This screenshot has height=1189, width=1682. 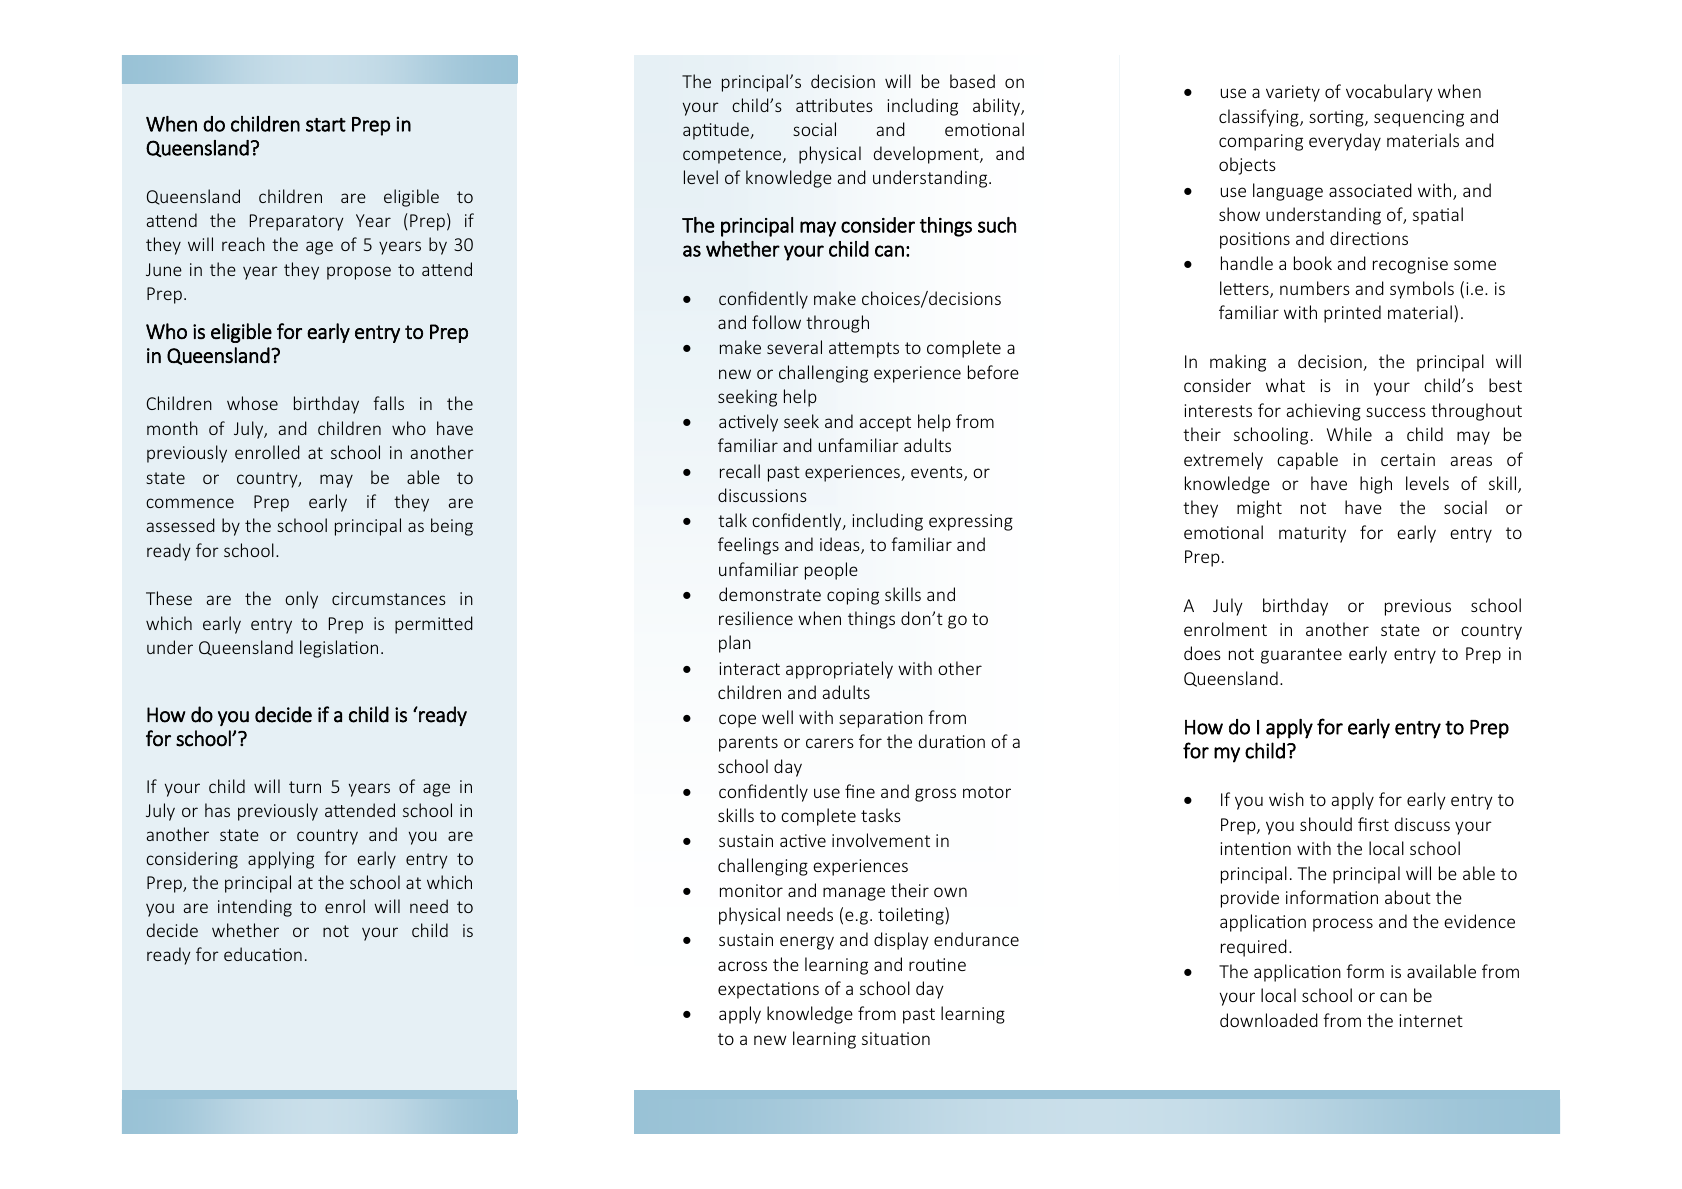 I want to click on maturity, so click(x=1312, y=534).
